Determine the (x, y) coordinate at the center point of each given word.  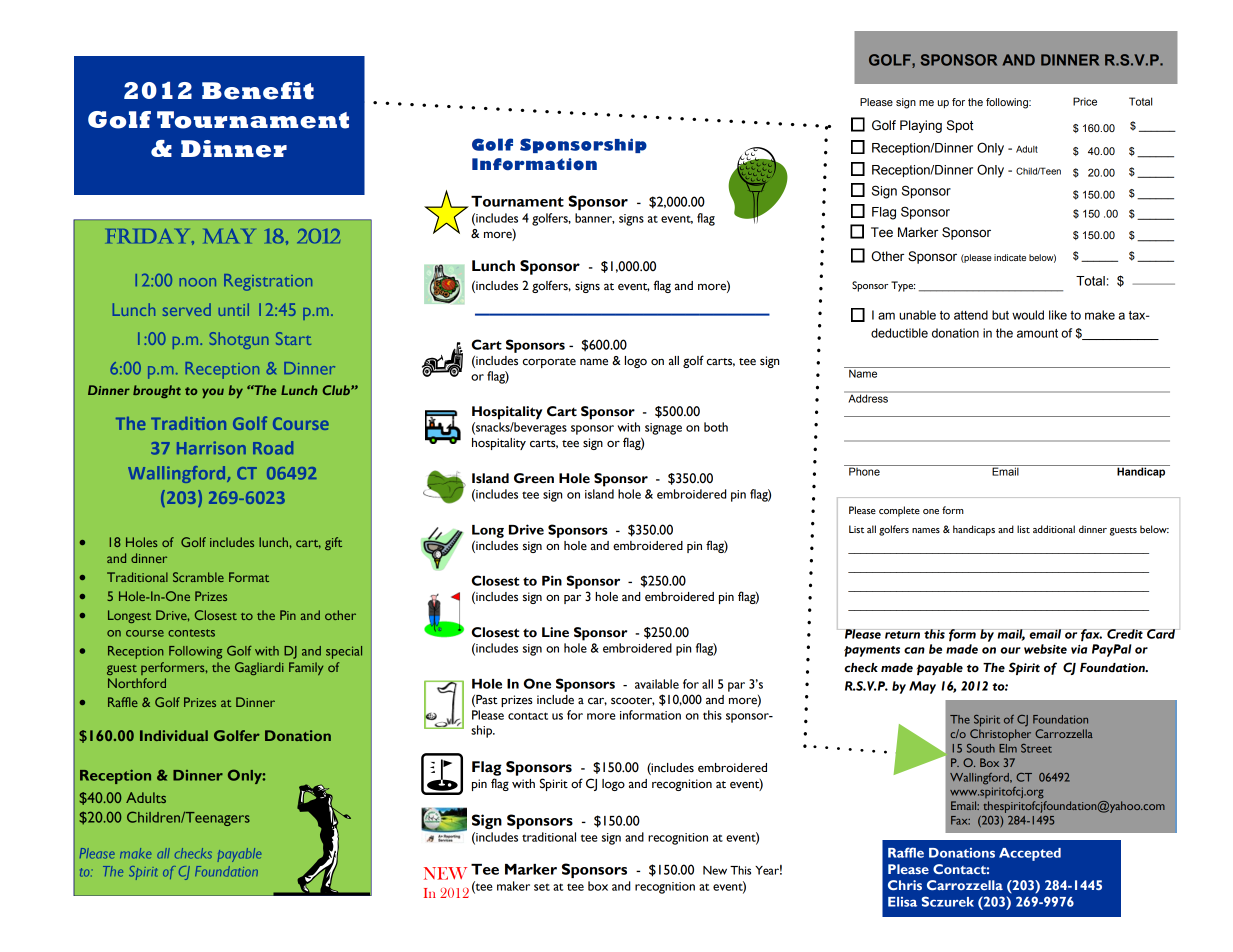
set (542, 887)
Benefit (258, 91)
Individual (174, 735)
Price (1085, 101)
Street (1036, 748)
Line (555, 632)
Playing (921, 126)
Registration (268, 282)
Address (868, 397)
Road (273, 448)
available (657, 684)
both (716, 427)
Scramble (198, 577)
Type (903, 286)
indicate (1010, 257)
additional (1054, 529)
